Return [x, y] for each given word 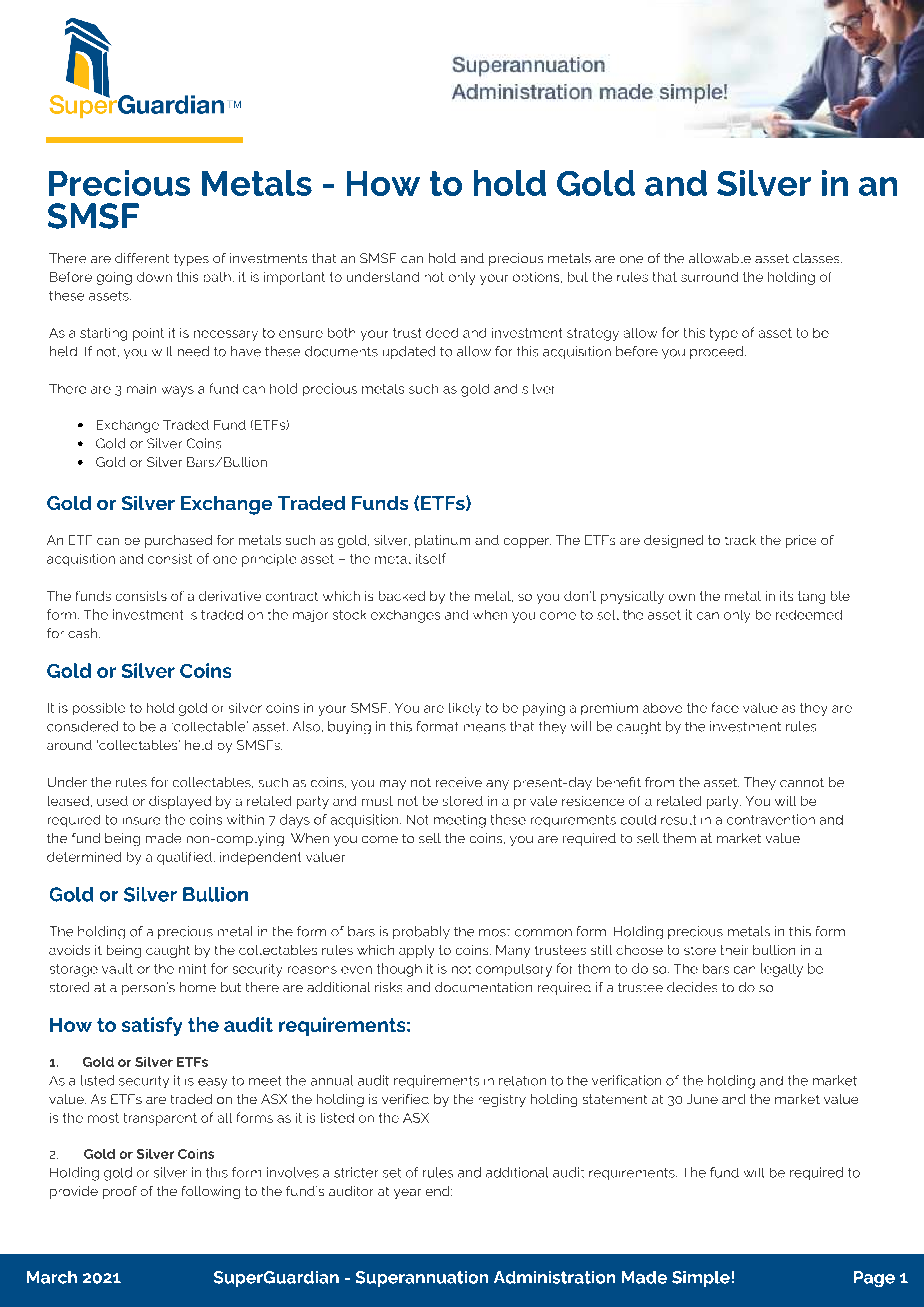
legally [782, 970]
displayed [180, 802]
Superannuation [422, 1279]
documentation [483, 987]
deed [442, 333]
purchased [178, 541]
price [801, 541]
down [154, 277]
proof [120, 1192]
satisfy [152, 1026]
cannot [802, 782]
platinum [442, 541]
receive [459, 782]
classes [817, 258]
